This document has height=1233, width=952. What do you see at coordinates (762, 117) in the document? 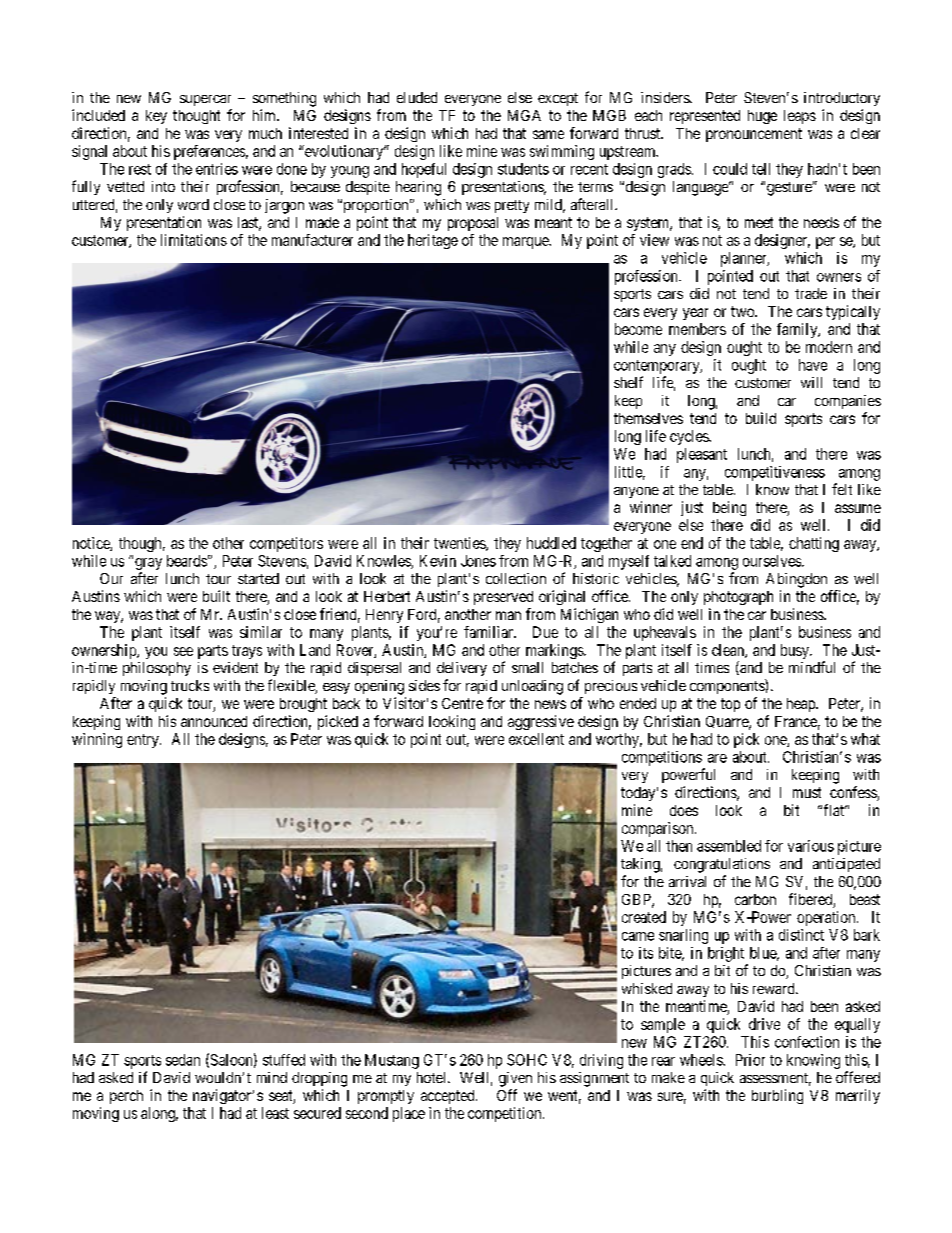
I see `huge` at bounding box center [762, 117].
